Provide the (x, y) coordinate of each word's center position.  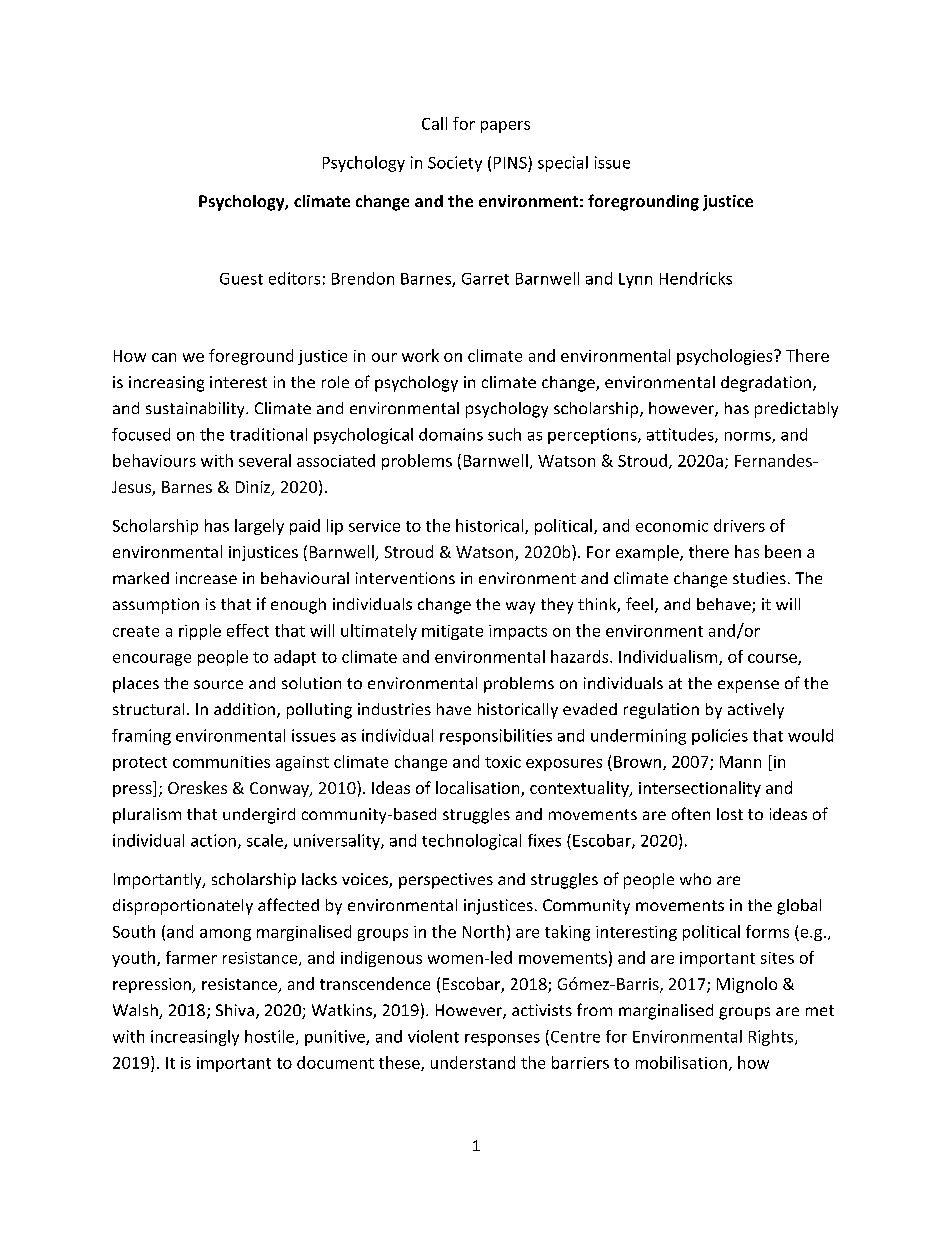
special (563, 164)
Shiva (235, 1010)
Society (455, 164)
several (265, 460)
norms (749, 437)
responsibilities (496, 737)
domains (451, 434)
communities (221, 762)
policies (720, 737)
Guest (241, 279)
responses (502, 1040)
